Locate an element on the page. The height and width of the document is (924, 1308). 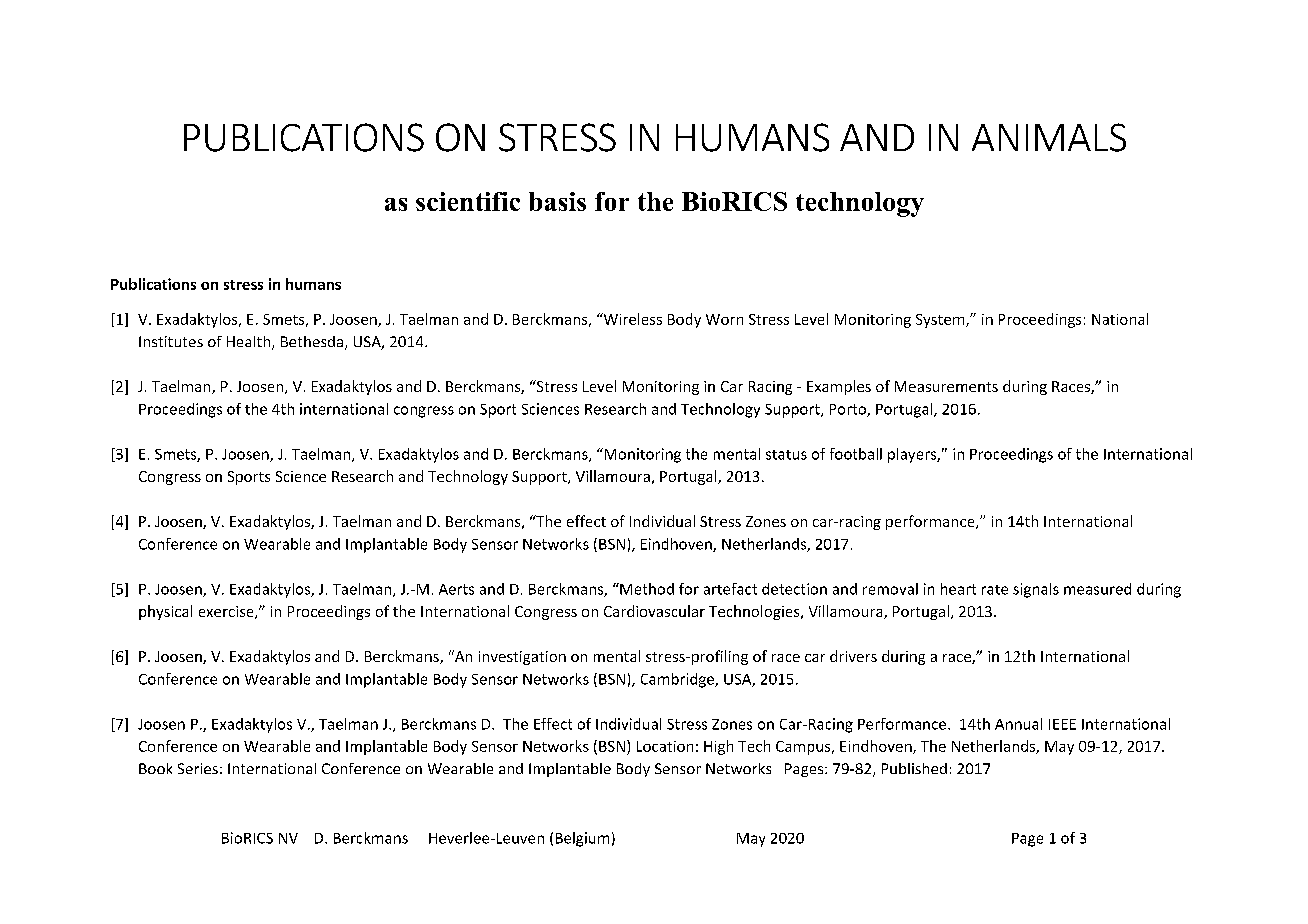
status is located at coordinates (786, 455).
